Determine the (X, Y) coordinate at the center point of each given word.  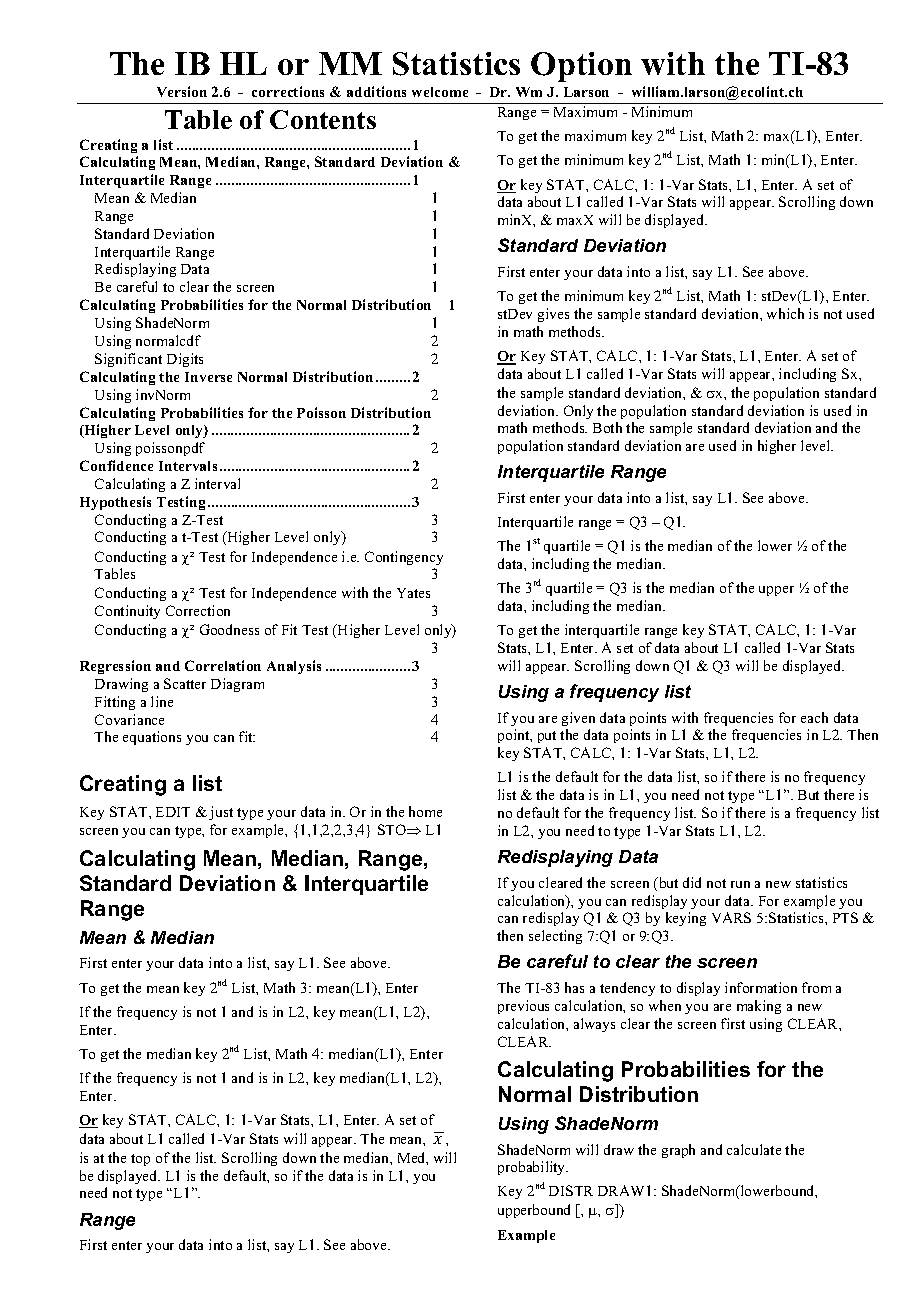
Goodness (229, 629)
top (140, 1160)
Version (182, 91)
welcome (440, 92)
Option (581, 67)
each (814, 717)
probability (533, 1168)
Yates (413, 593)
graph (678, 1151)
